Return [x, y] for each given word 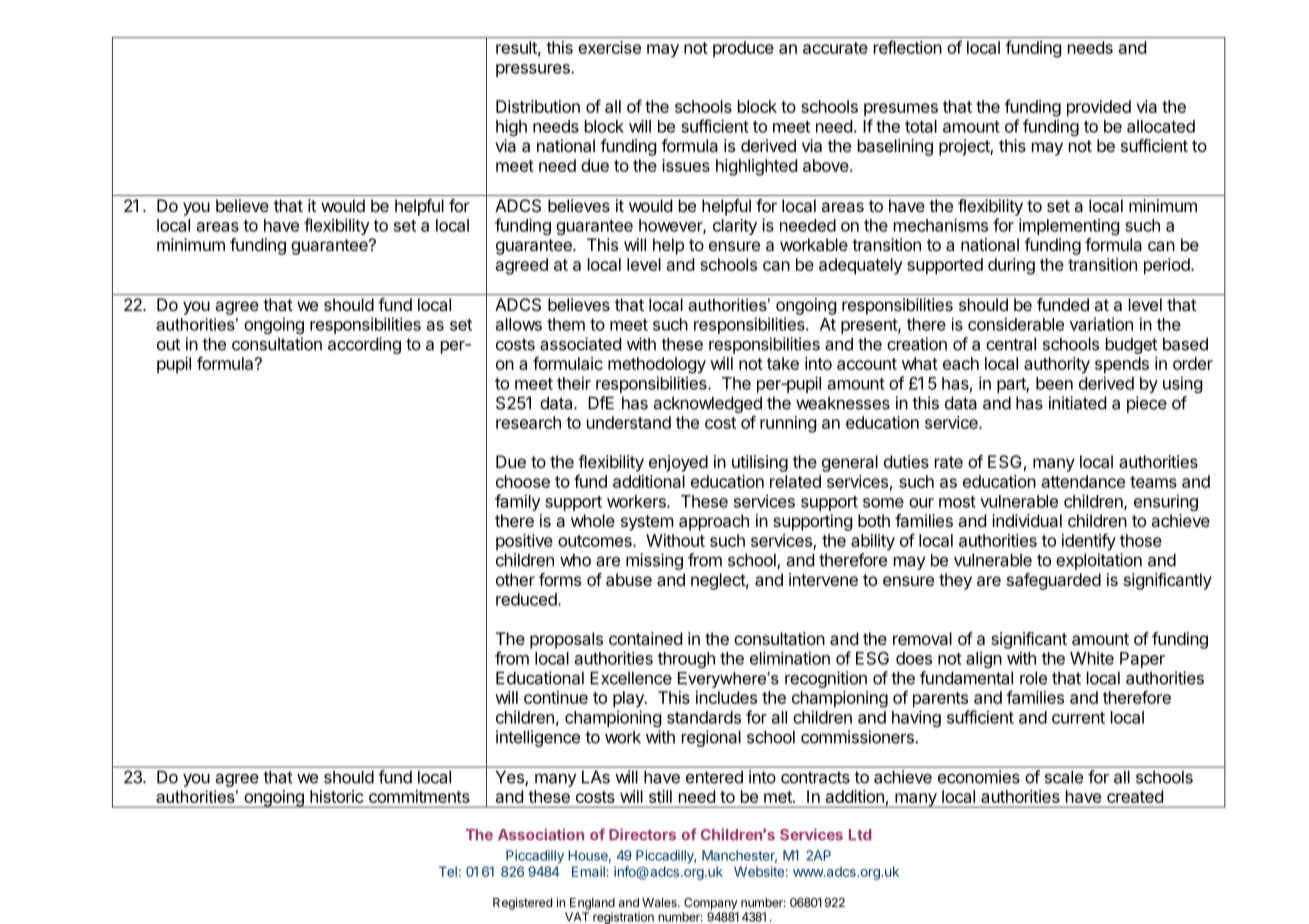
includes [726, 697]
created [1135, 796]
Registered [522, 903]
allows [519, 324]
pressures [534, 70]
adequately [861, 266]
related [795, 481]
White [1092, 658]
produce [743, 49]
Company [711, 904]
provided [1099, 108]
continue [556, 697]
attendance [1083, 481]
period [1168, 266]
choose [523, 481]
